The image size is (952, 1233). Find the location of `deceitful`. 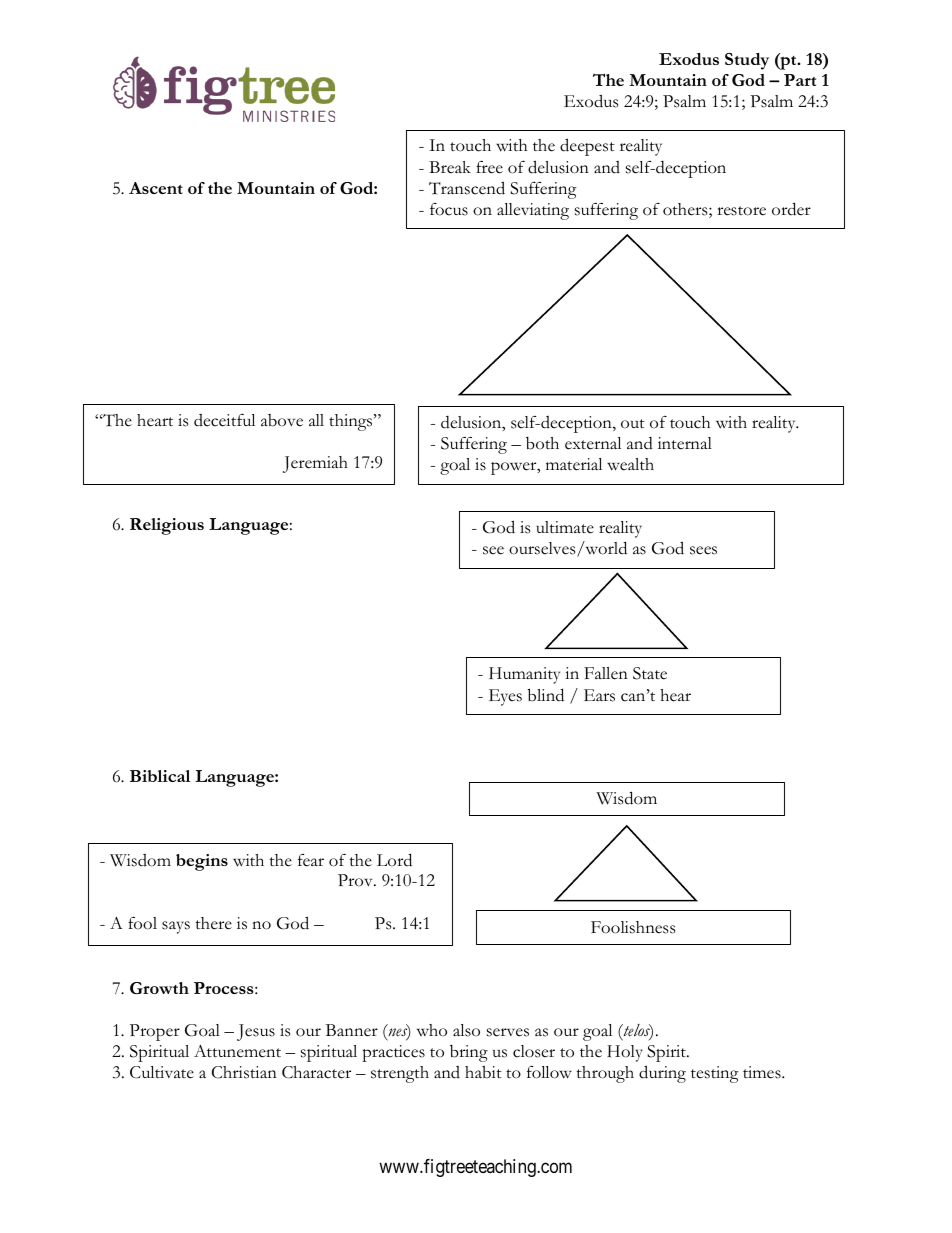

deceitful is located at coordinates (224, 420).
